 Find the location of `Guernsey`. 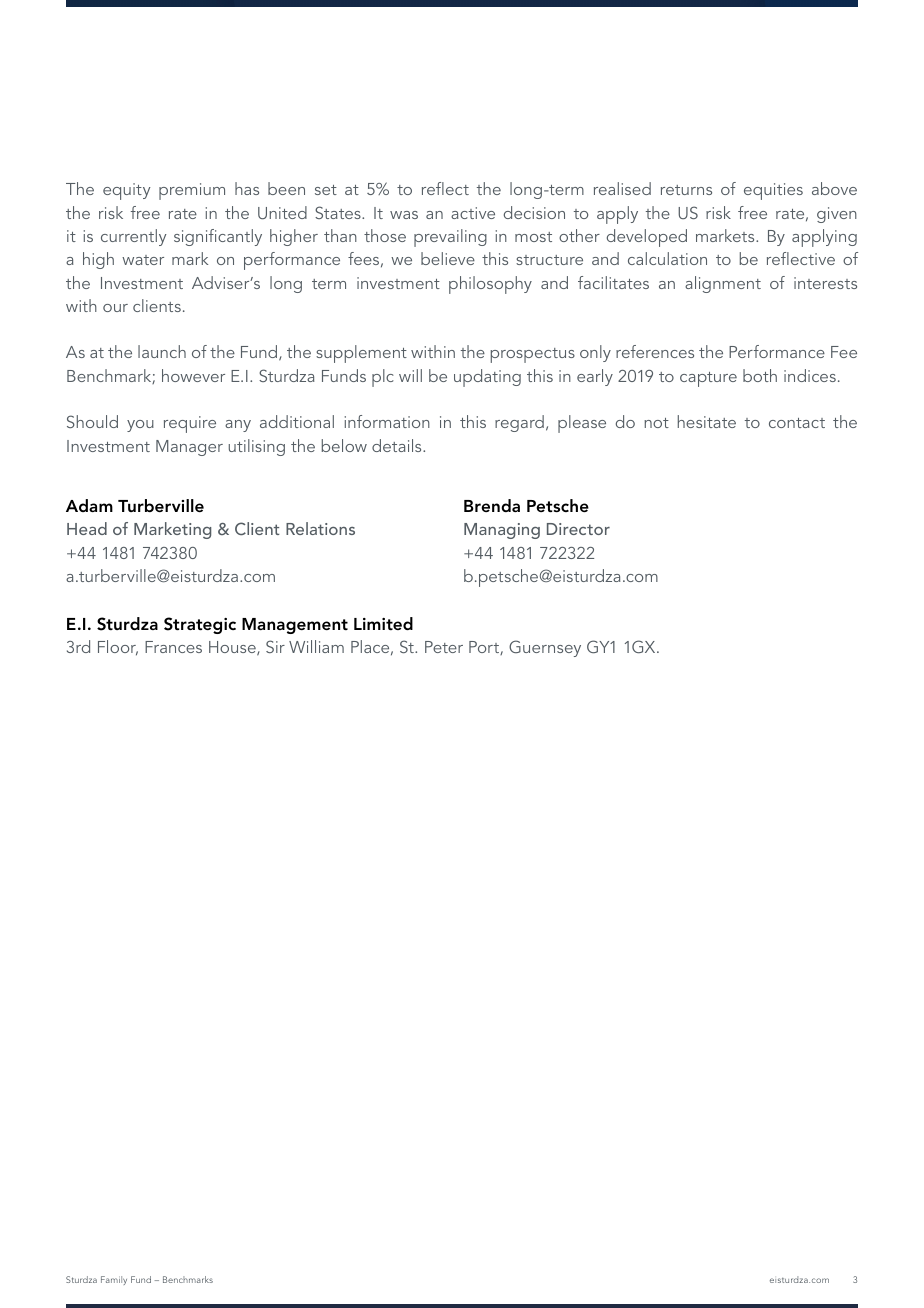

Guernsey is located at coordinates (545, 648).
